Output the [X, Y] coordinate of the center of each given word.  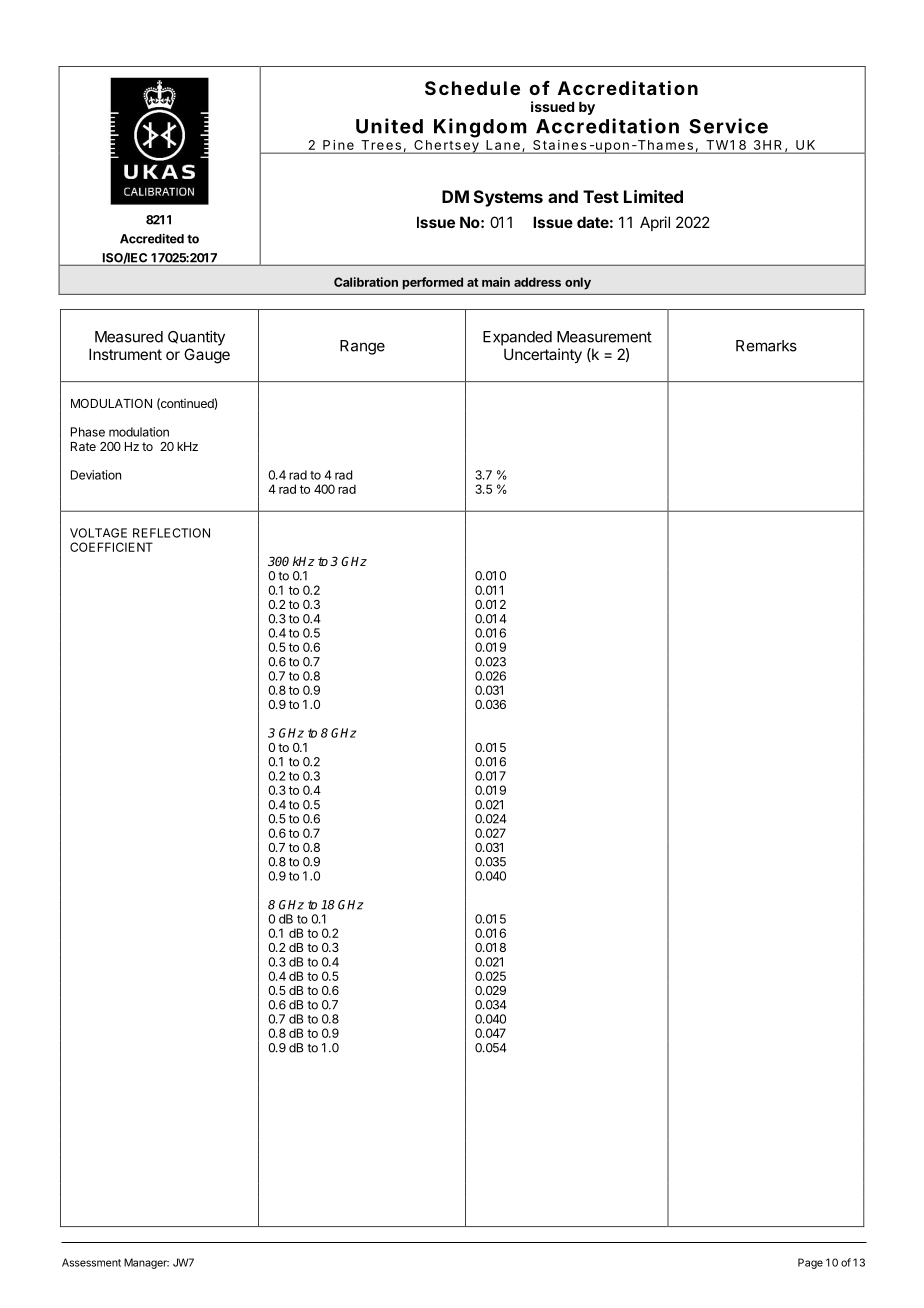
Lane [503, 145]
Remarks [766, 346]
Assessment [91, 1262]
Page [810, 1263]
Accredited [152, 238]
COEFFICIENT [111, 547]
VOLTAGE [98, 533]
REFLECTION [171, 533]
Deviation [96, 475]
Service [728, 126]
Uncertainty [543, 355]
